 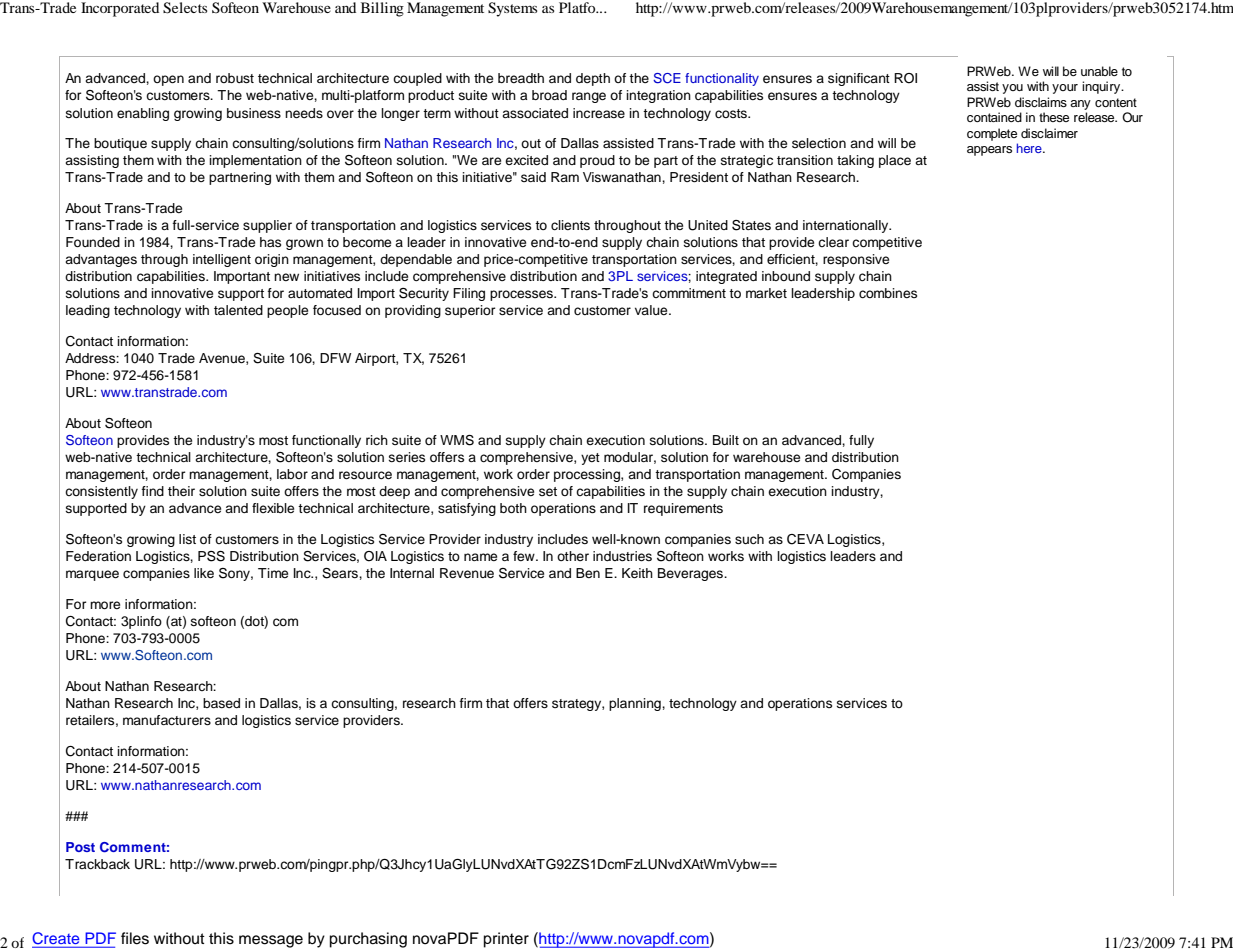 What do you see at coordinates (593, 79) in the image?
I see `depth` at bounding box center [593, 79].
